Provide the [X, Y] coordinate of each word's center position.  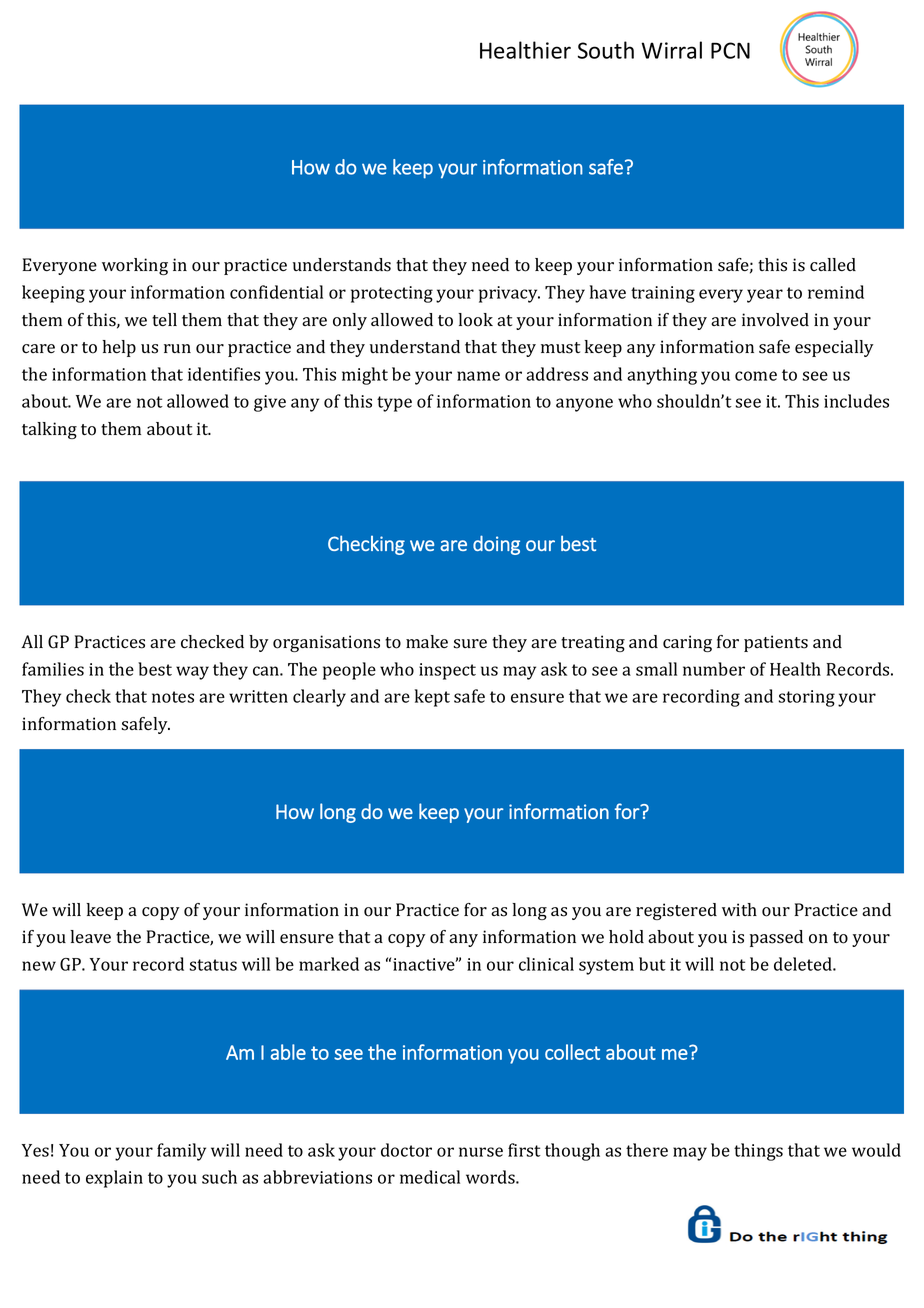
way [192, 673]
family [181, 1152]
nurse [481, 1152]
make [427, 641]
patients [776, 643]
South [606, 50]
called [833, 264]
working [135, 266]
